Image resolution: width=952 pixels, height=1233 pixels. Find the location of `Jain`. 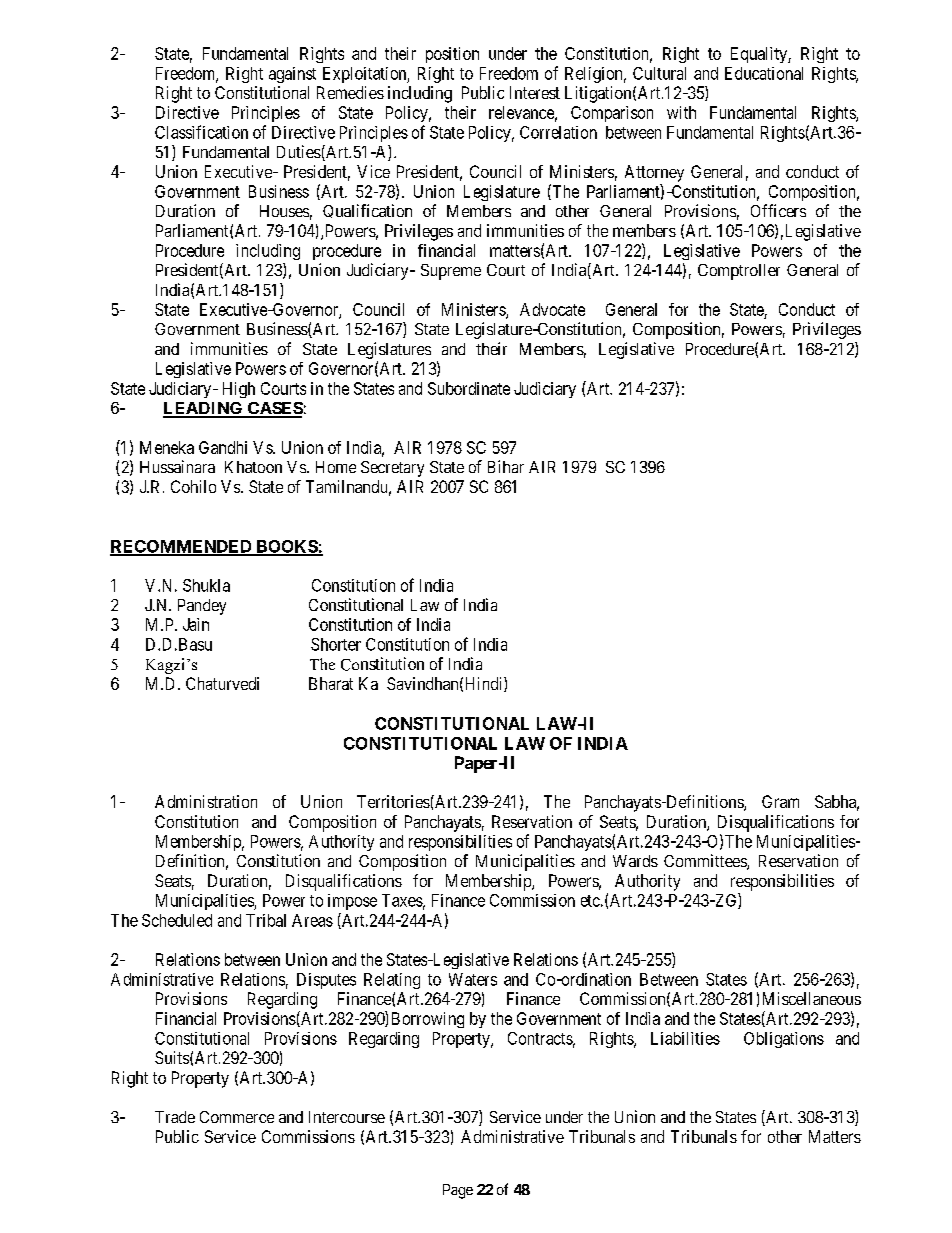

Jain is located at coordinates (196, 624).
